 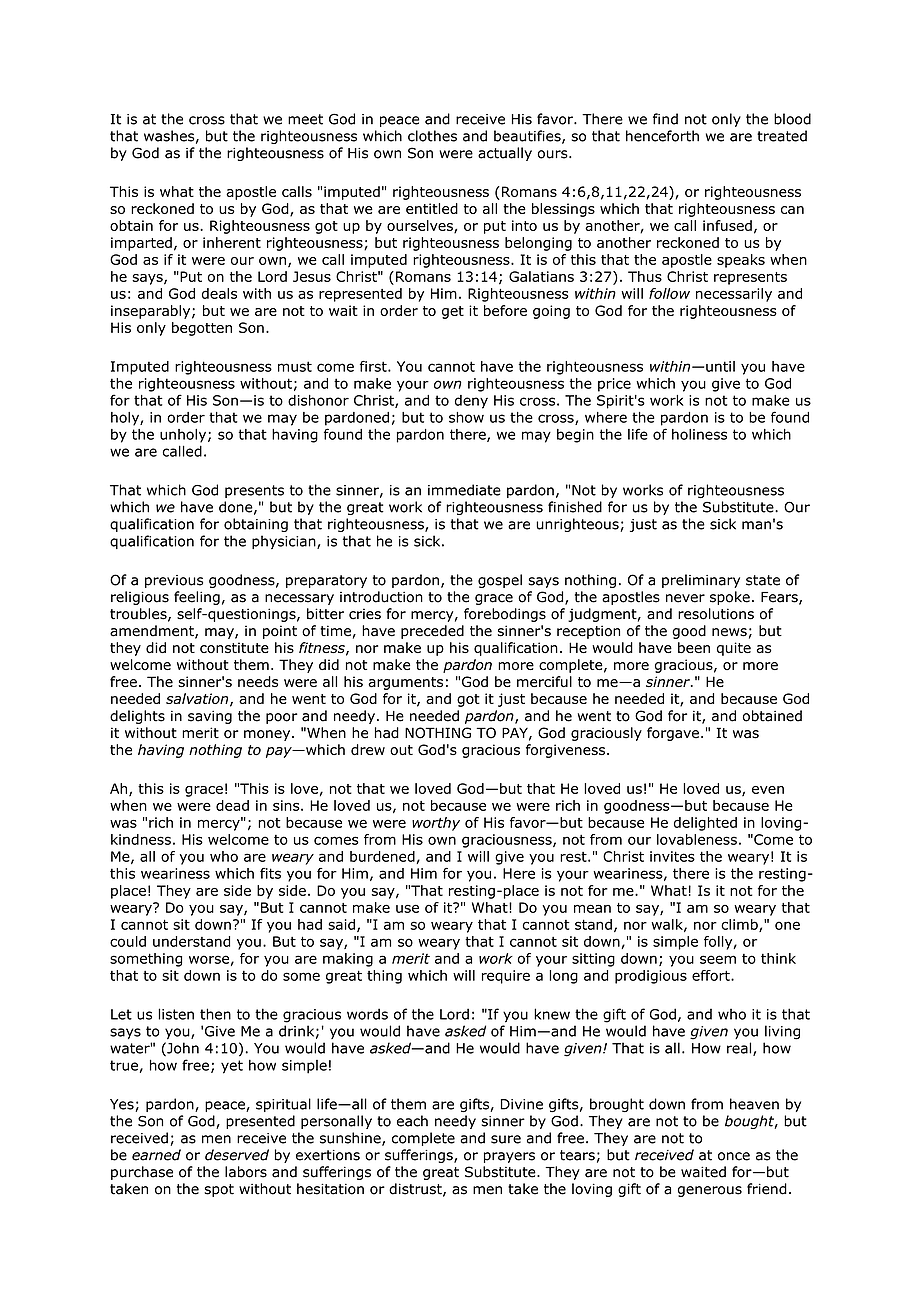 I want to click on been, so click(x=694, y=647).
